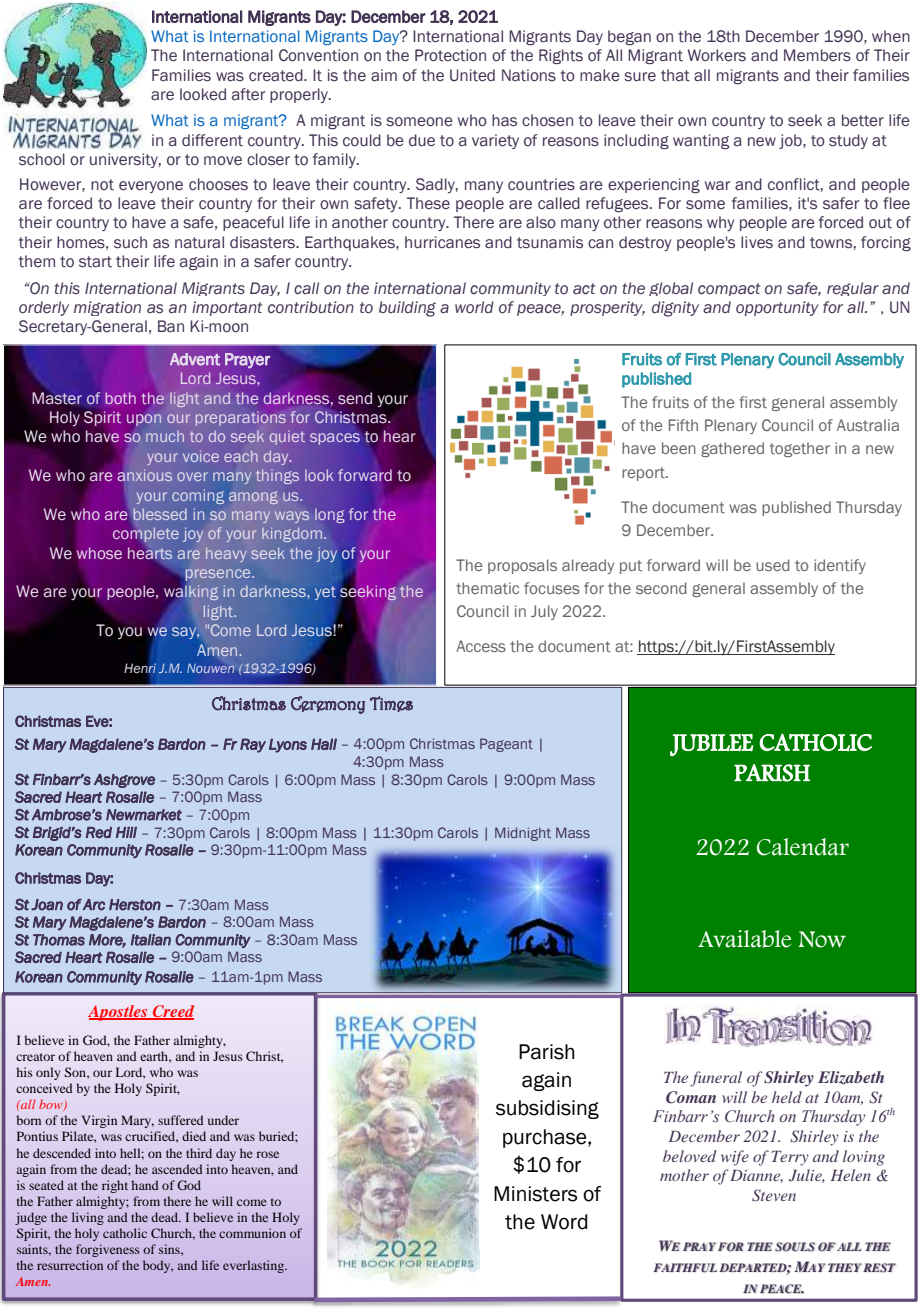  What do you see at coordinates (108, 1250) in the page?
I see `forgiveness` at bounding box center [108, 1250].
